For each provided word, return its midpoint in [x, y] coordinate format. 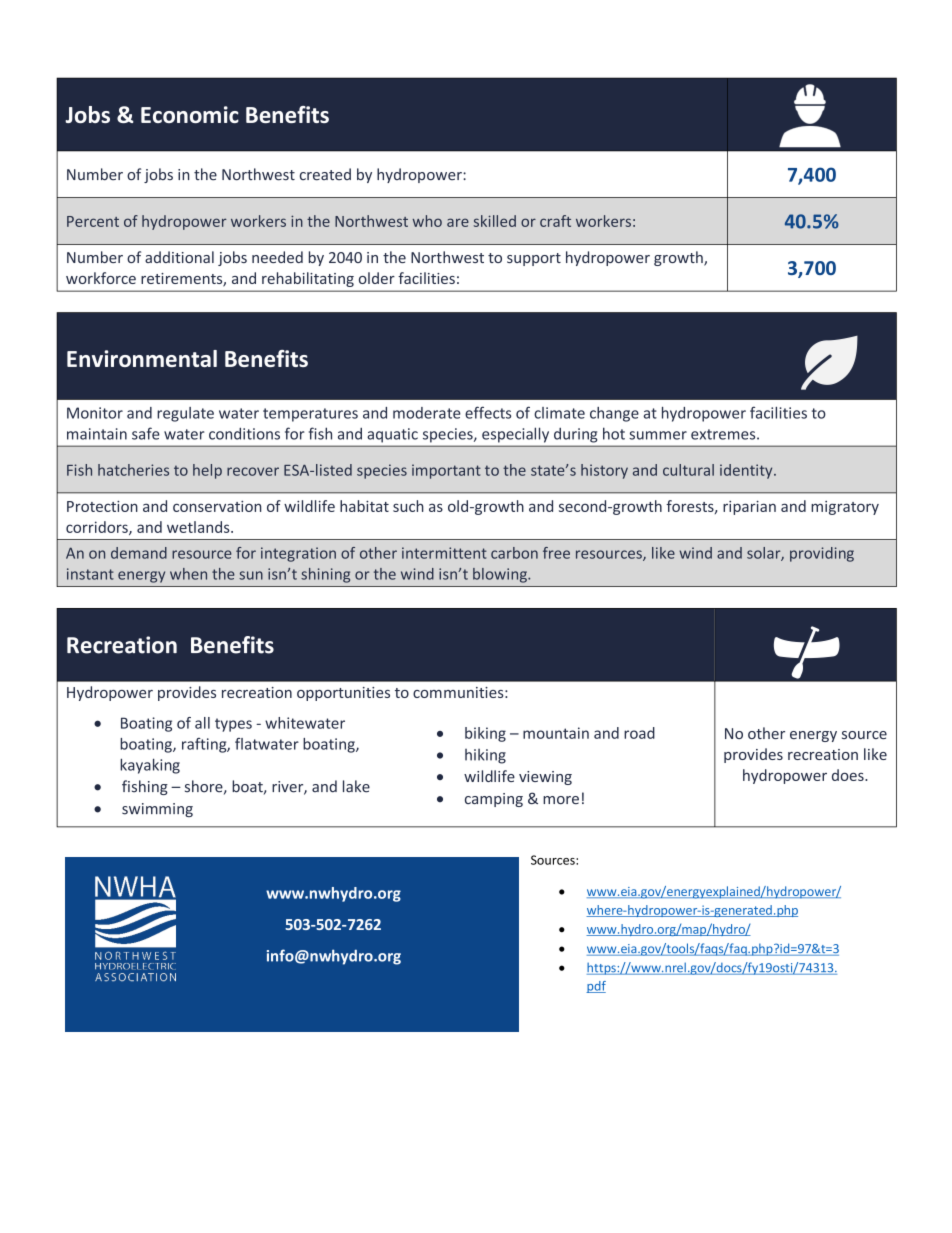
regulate [185, 414]
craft [555, 221]
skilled [495, 221]
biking [485, 734]
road [639, 733]
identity [747, 471]
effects [488, 412]
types [233, 725]
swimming [157, 810]
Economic [190, 114]
